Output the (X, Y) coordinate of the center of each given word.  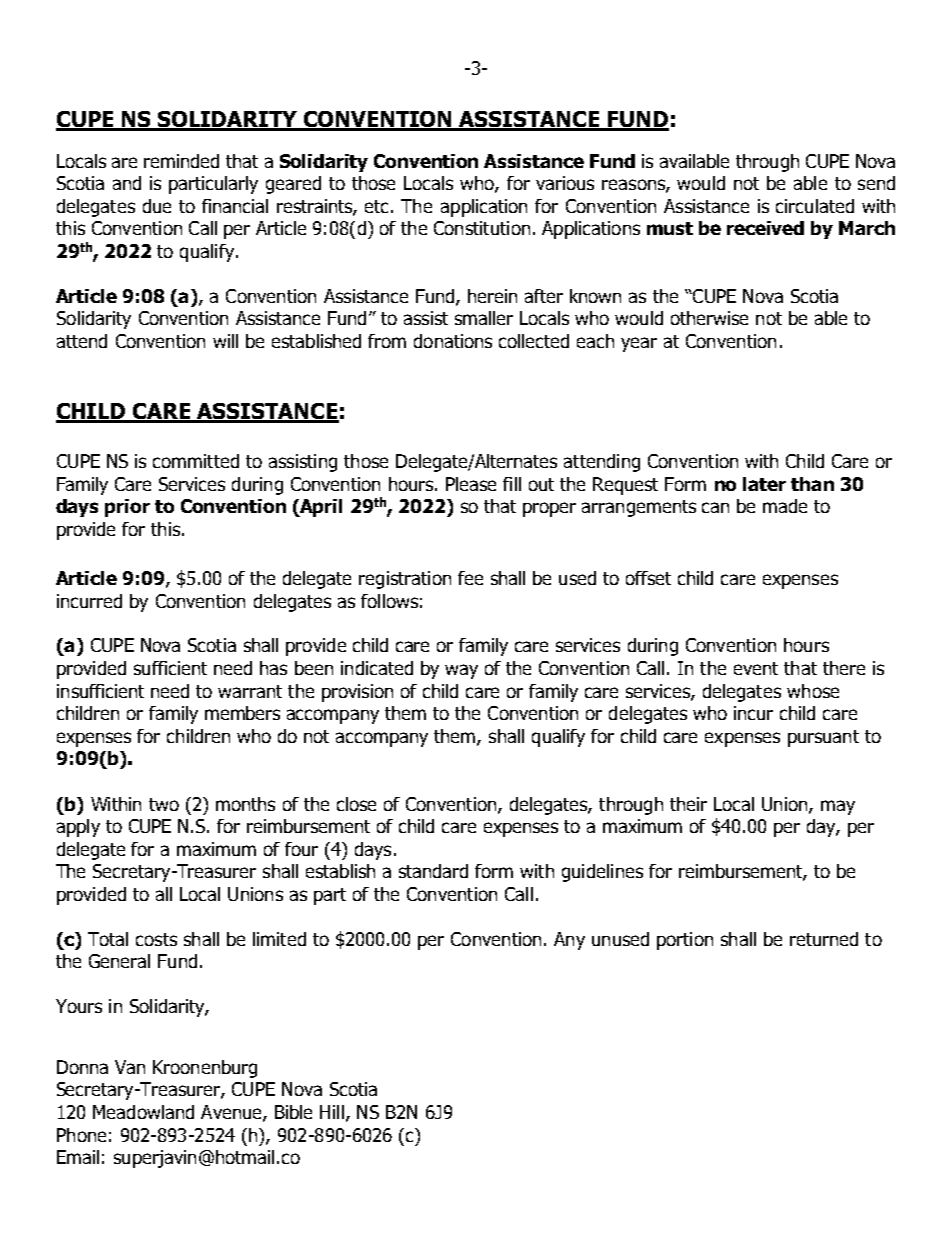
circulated (815, 206)
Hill (332, 1112)
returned (824, 939)
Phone (81, 1135)
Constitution (482, 228)
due (157, 206)
